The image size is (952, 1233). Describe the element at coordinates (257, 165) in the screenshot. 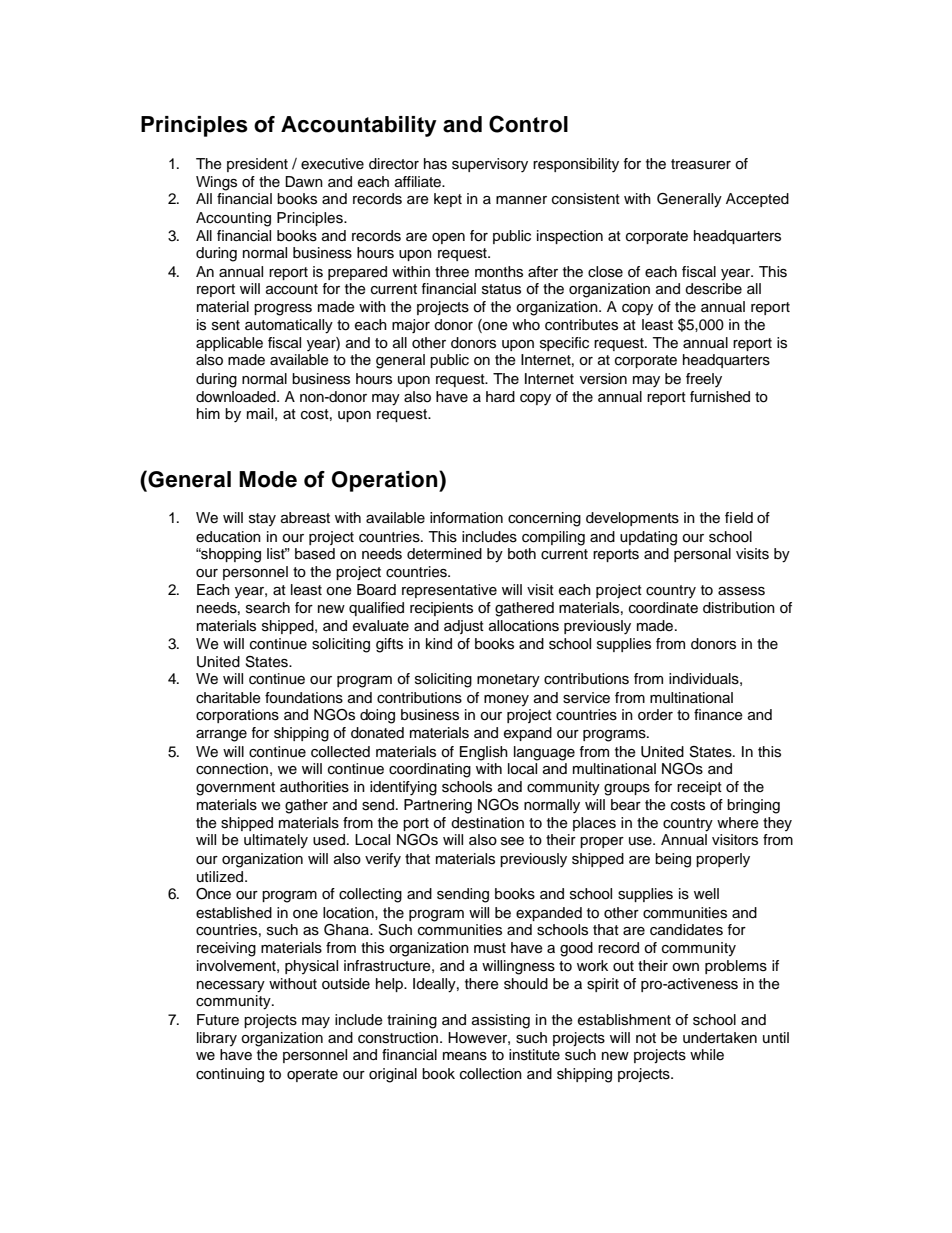

I see `president` at that location.
